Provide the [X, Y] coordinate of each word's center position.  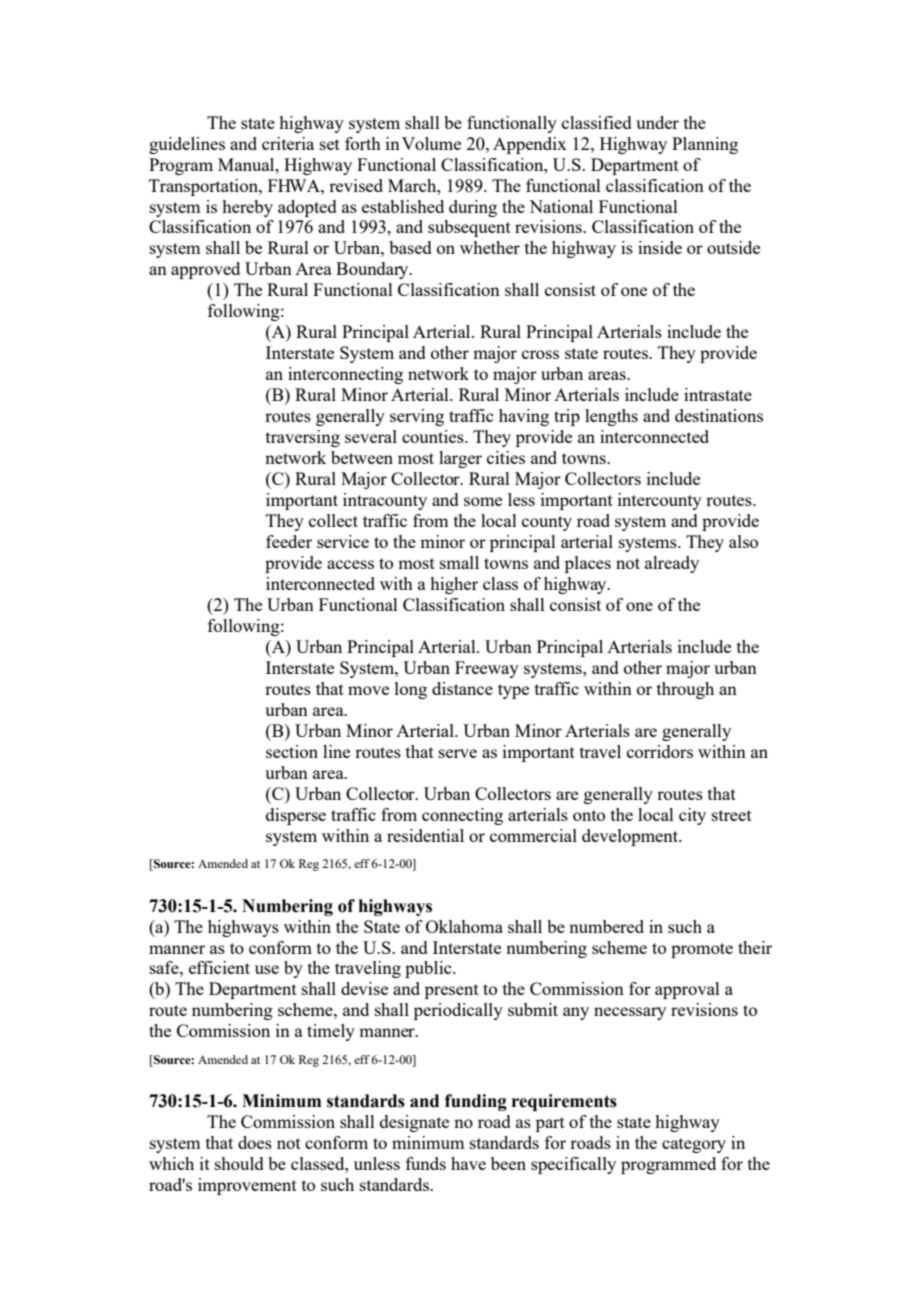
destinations [719, 415]
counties [434, 436]
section [292, 751]
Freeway [487, 669]
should [239, 1163]
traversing [303, 438]
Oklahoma [464, 926]
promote [702, 950]
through [685, 690]
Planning [705, 145]
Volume [431, 143]
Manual [247, 164]
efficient [219, 967]
